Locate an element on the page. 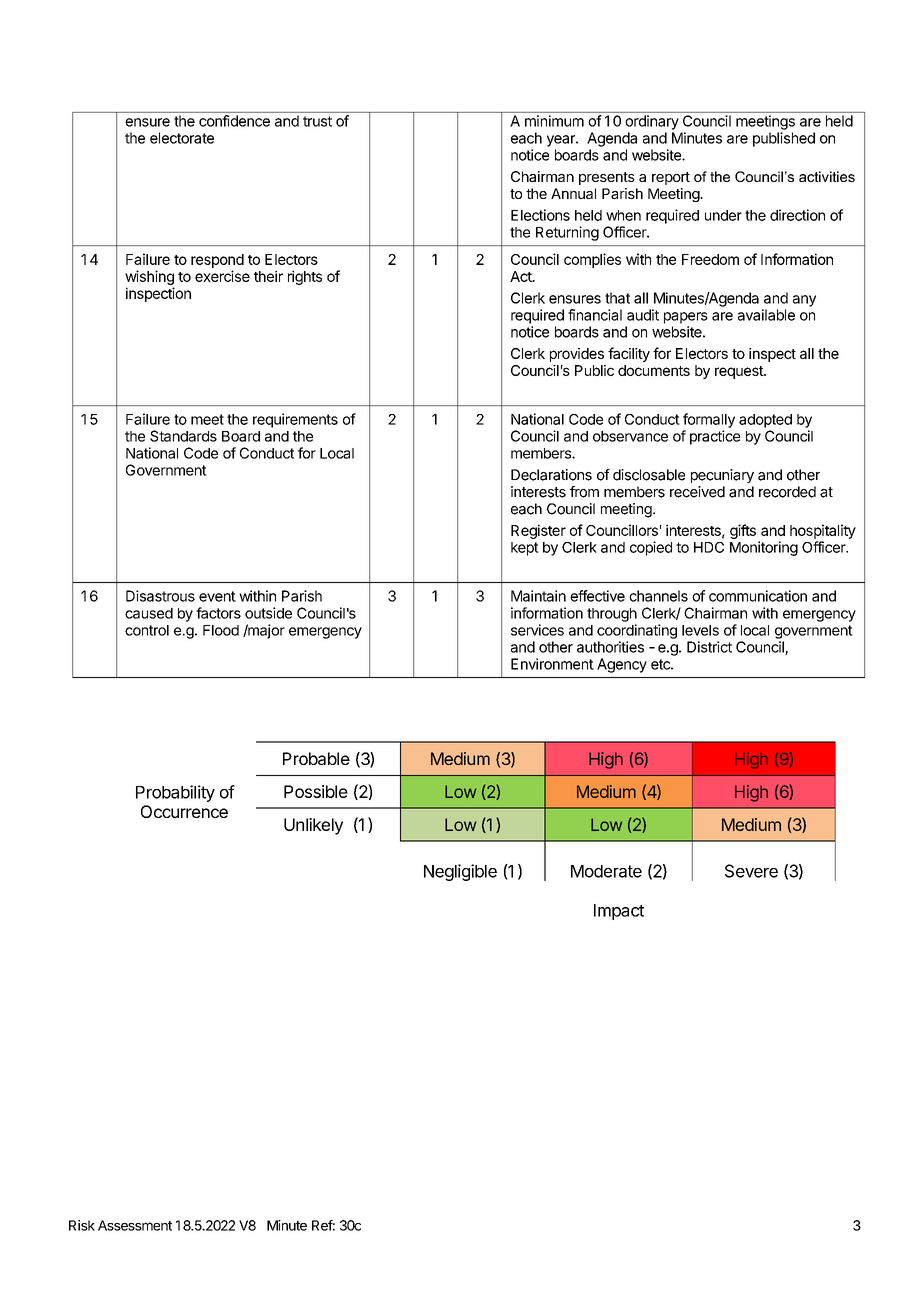 This document has height=1308, width=924. minimum is located at coordinates (554, 121).
